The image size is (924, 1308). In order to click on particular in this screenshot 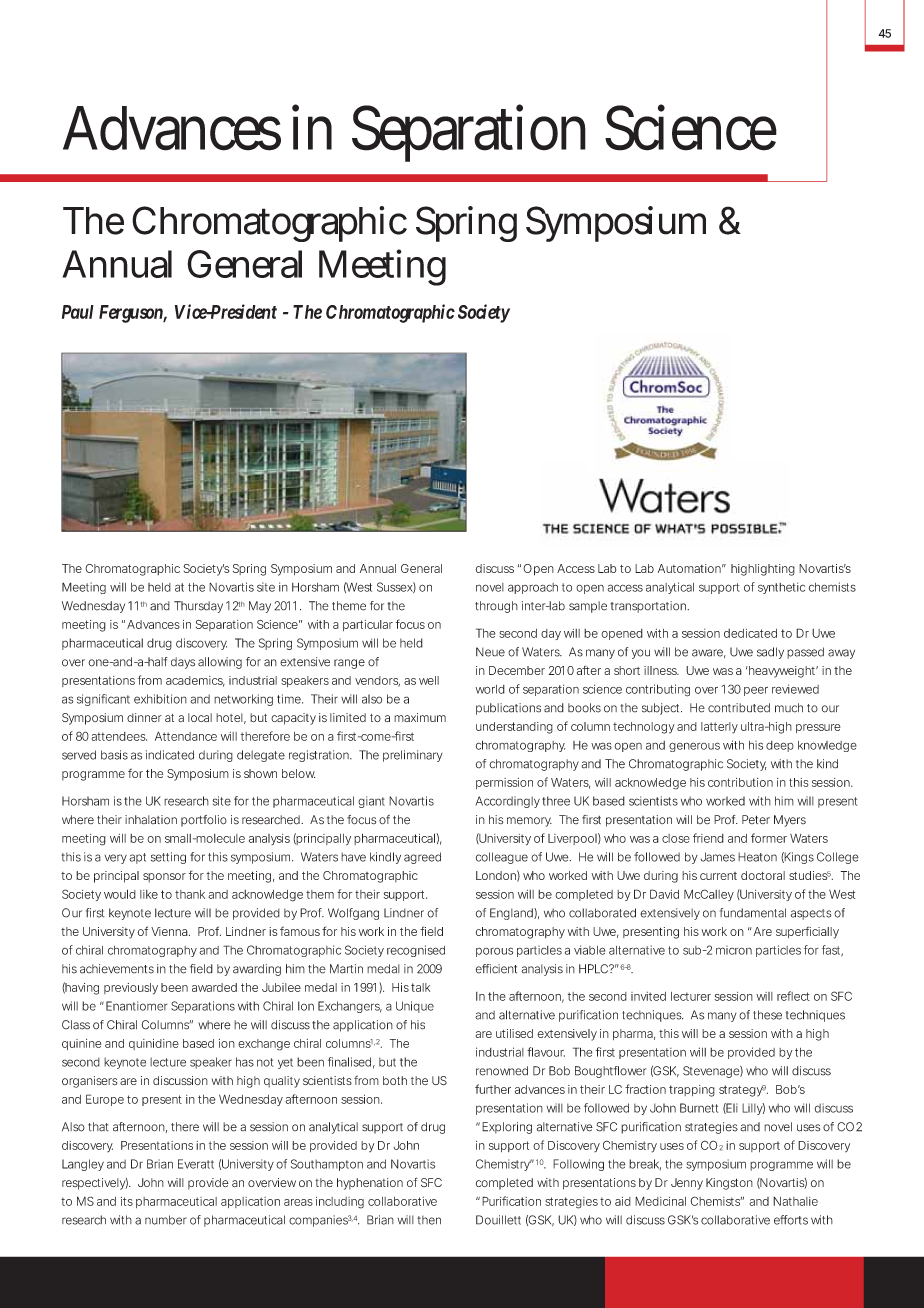, I will do `click(368, 625)`.
